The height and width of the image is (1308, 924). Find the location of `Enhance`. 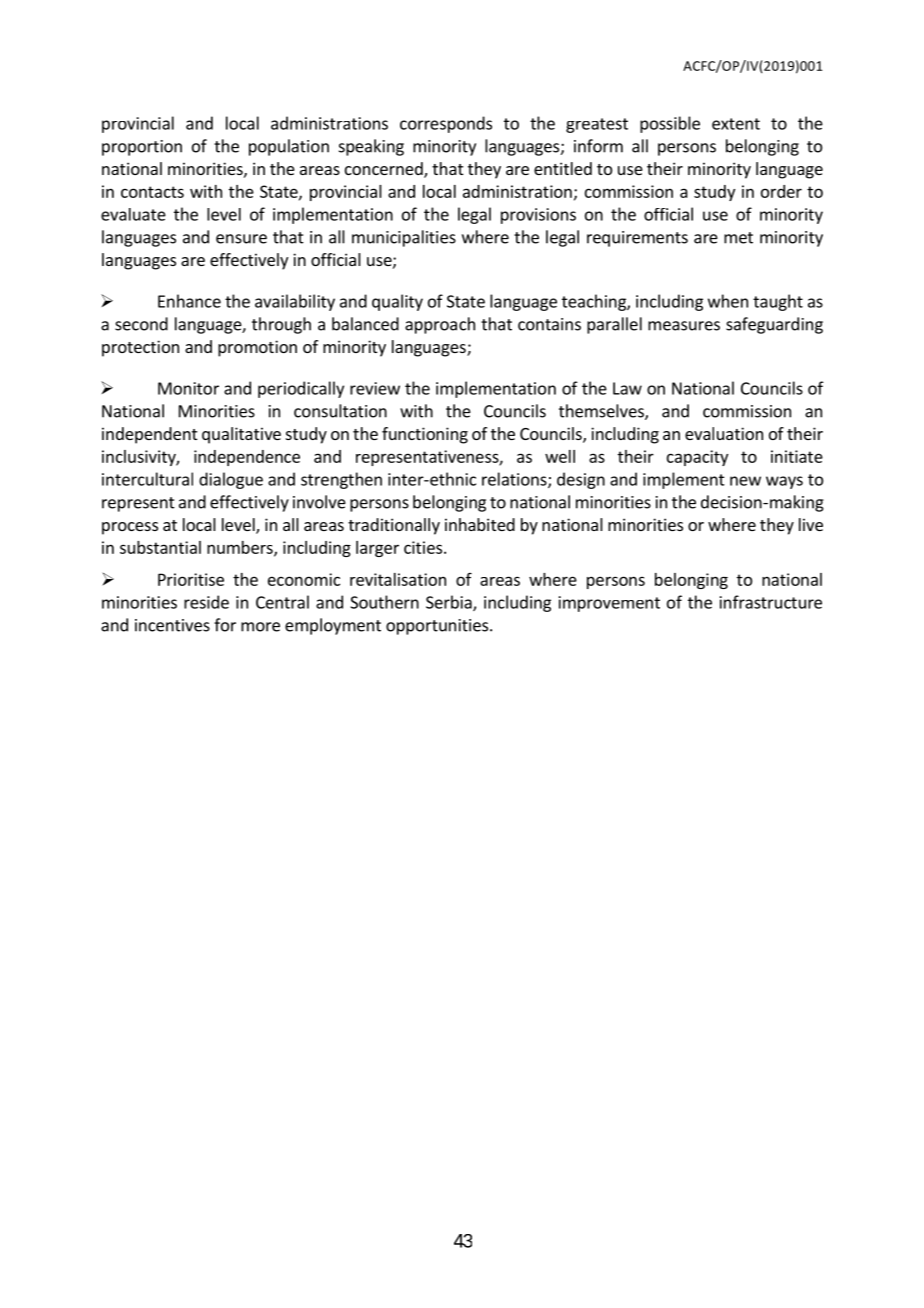

Enhance is located at coordinates (189, 301).
